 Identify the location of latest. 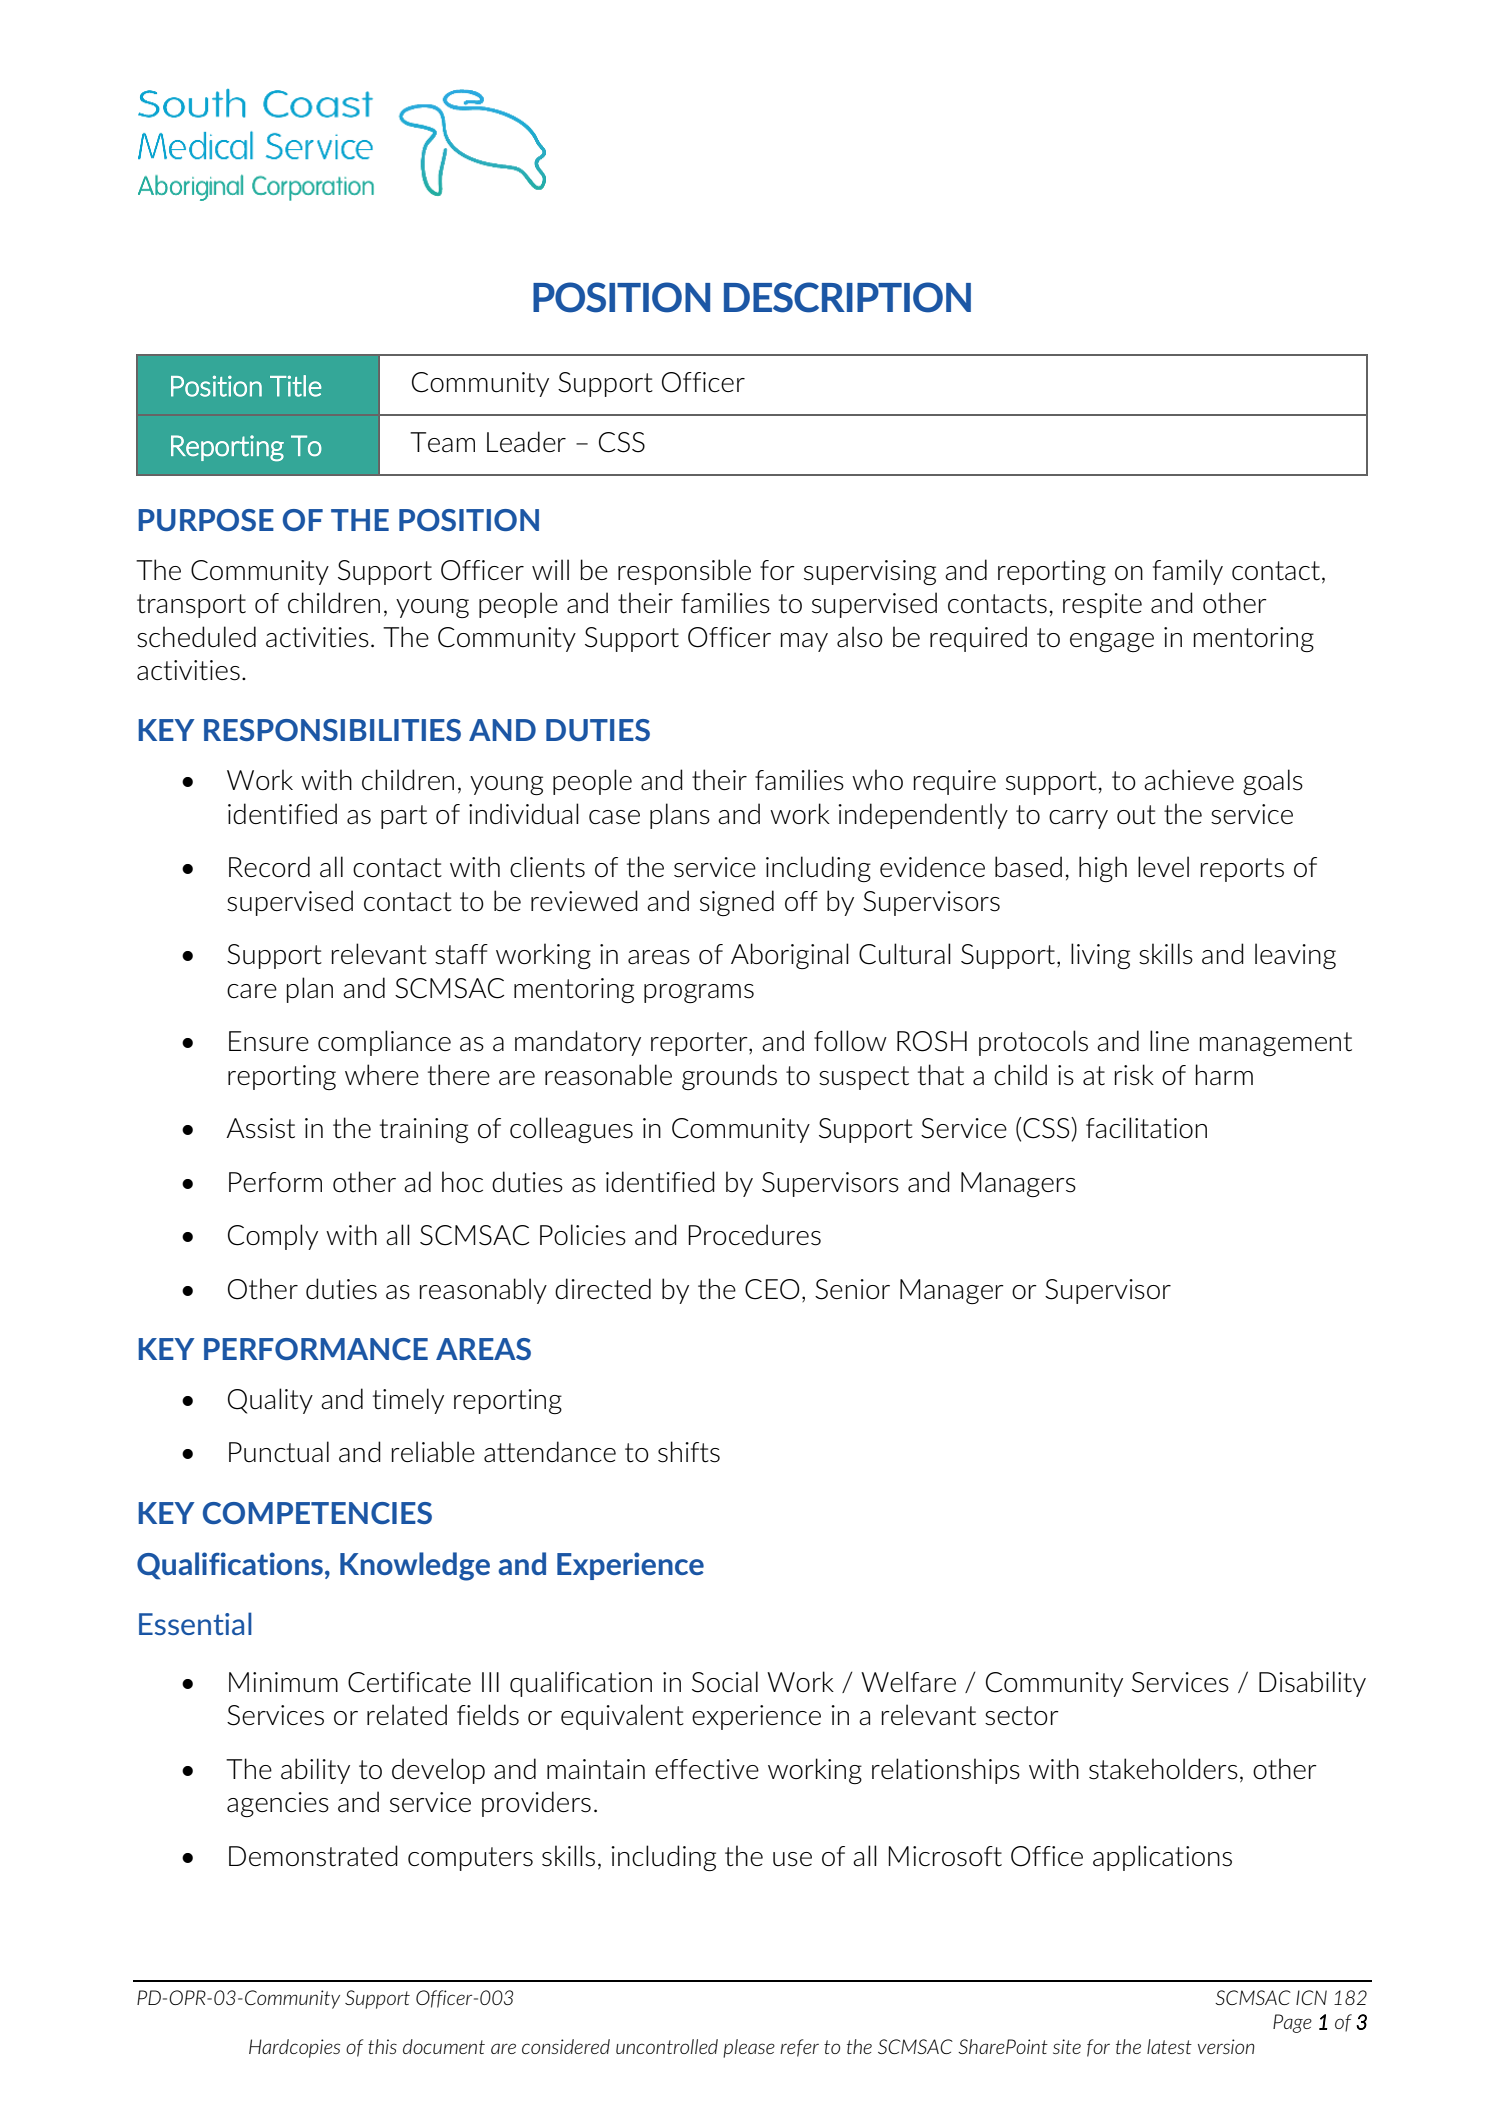
(1169, 2046).
